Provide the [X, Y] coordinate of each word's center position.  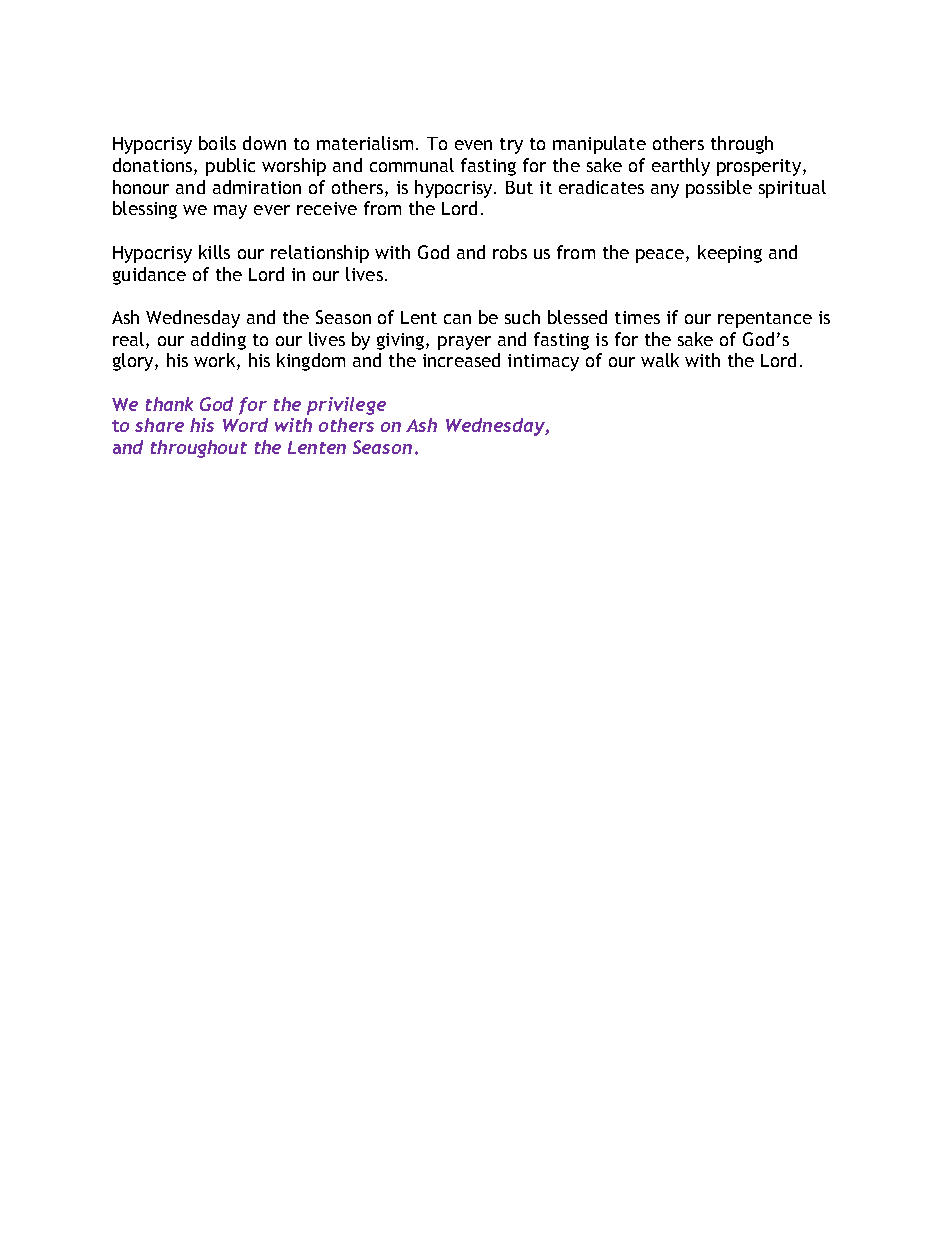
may [230, 212]
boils [217, 143]
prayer [464, 343]
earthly [681, 167]
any [665, 191]
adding [218, 341]
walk [660, 360]
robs [510, 252]
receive [327, 208]
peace [661, 256]
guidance [149, 276]
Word [245, 425]
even [473, 145]
